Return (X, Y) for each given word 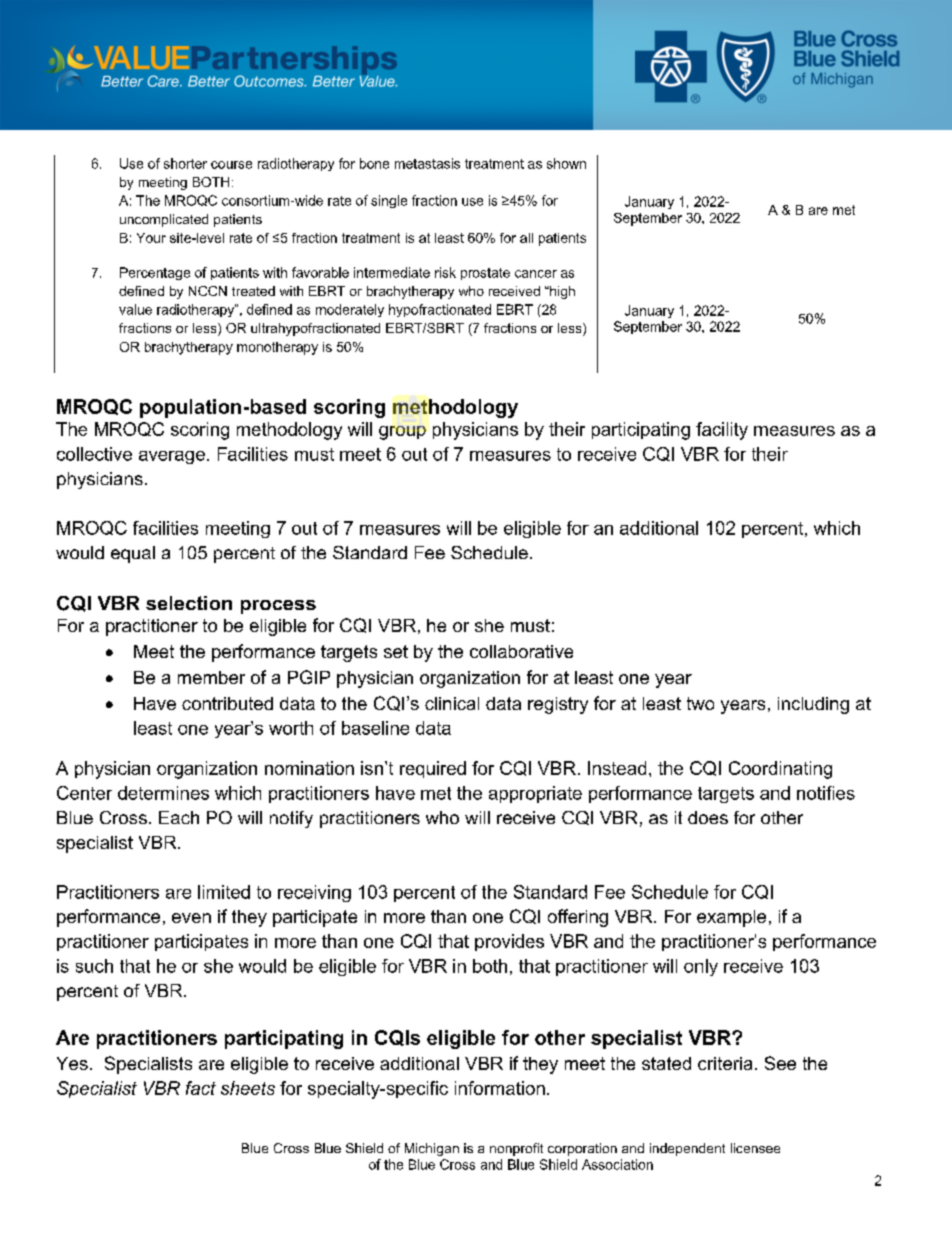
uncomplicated (164, 220)
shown (566, 163)
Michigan (432, 1149)
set (396, 651)
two (700, 703)
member (211, 677)
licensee (755, 1148)
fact (201, 1088)
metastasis (427, 163)
